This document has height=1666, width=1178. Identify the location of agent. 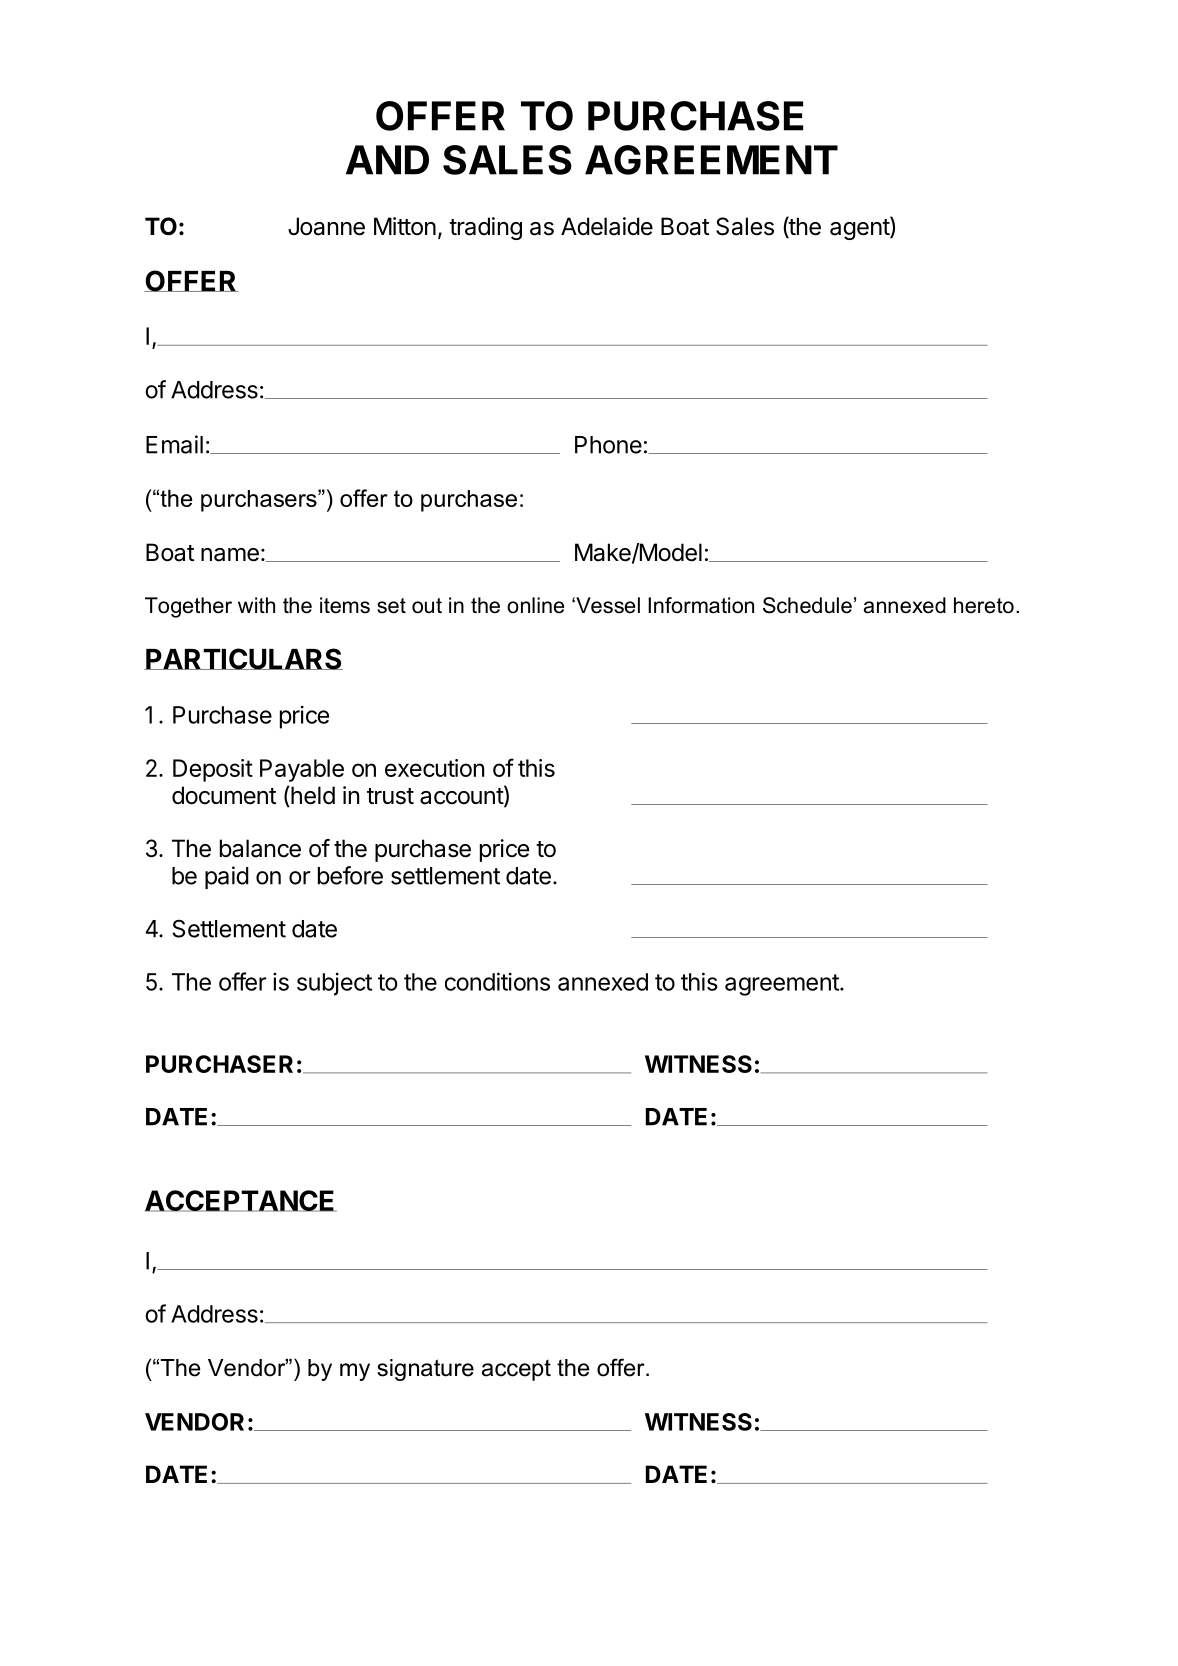
(860, 228).
